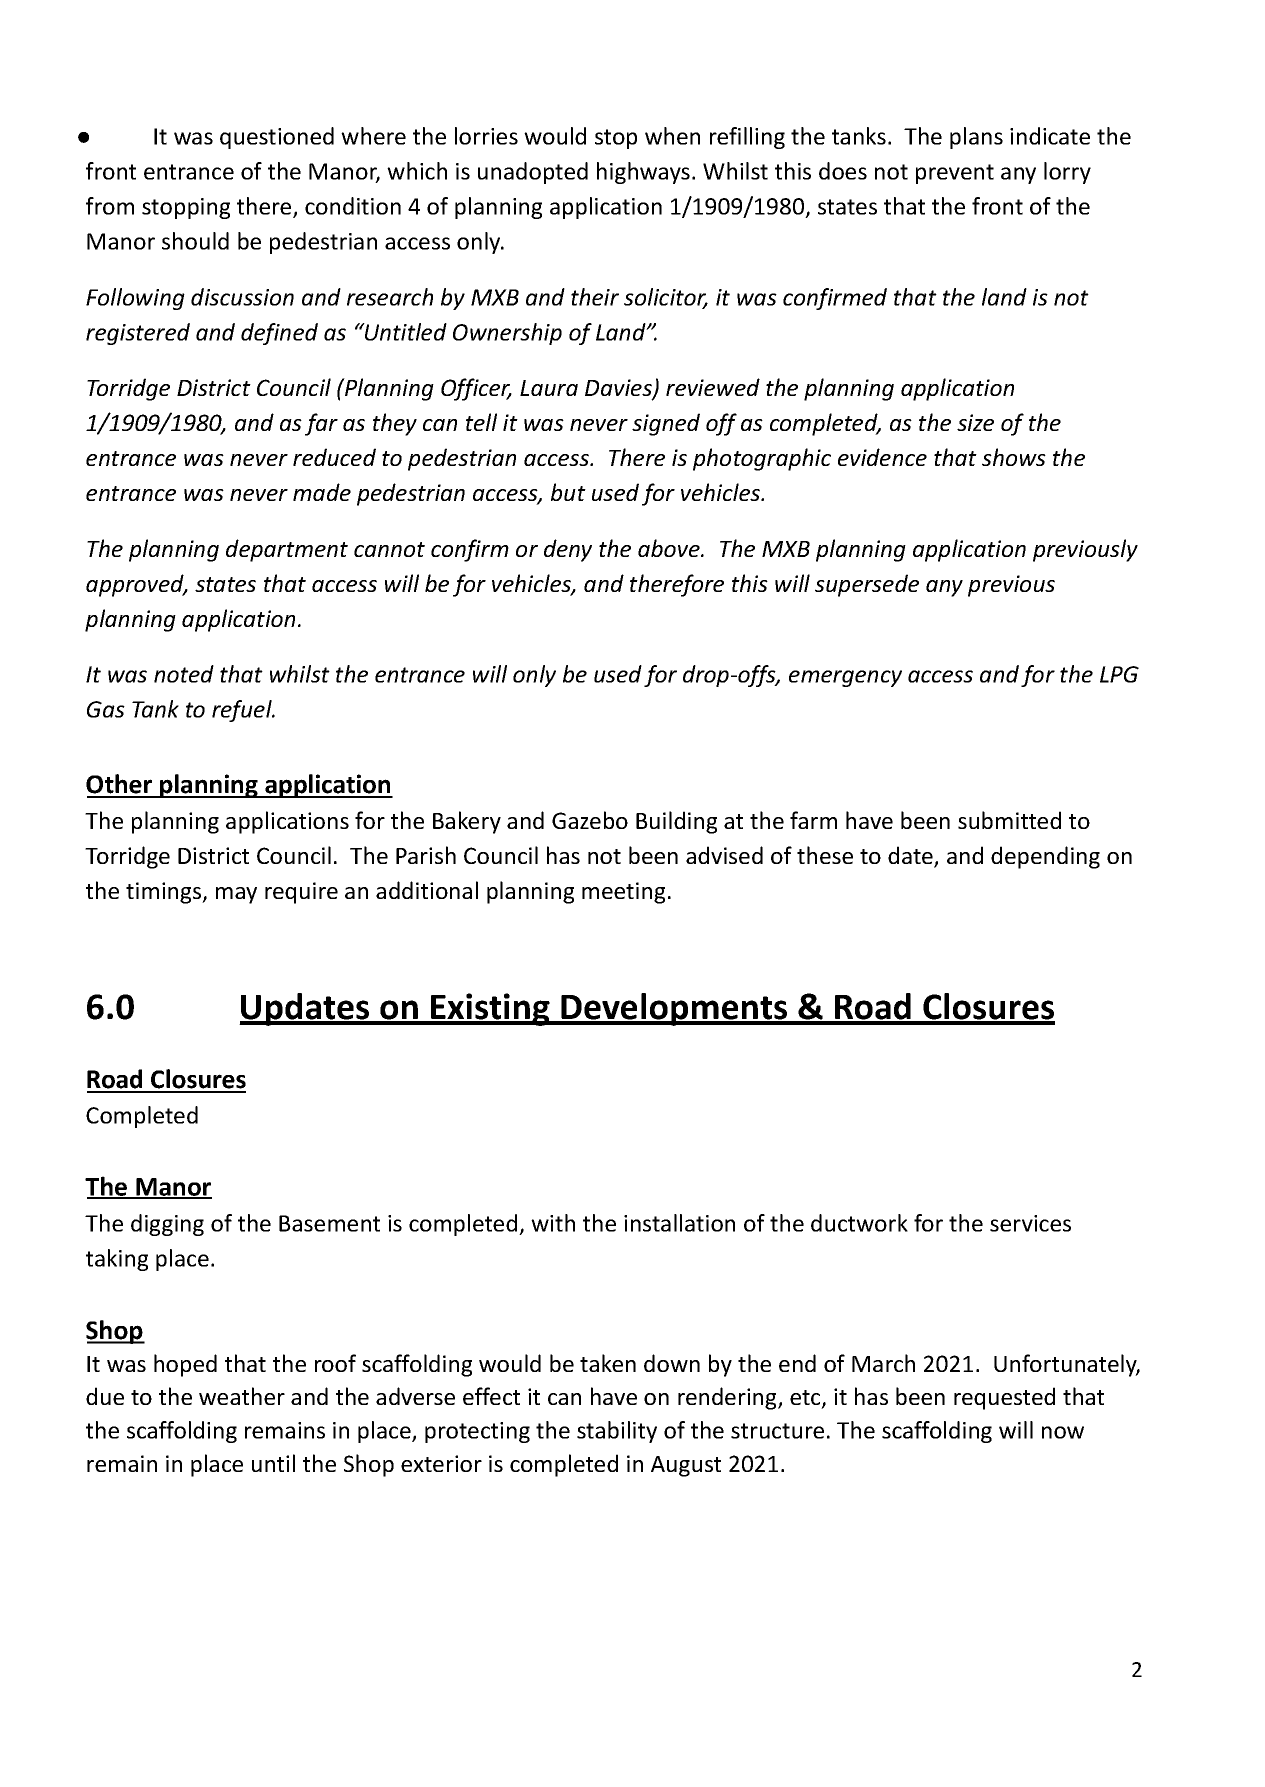 The image size is (1265, 1787). I want to click on weather, so click(242, 1396).
